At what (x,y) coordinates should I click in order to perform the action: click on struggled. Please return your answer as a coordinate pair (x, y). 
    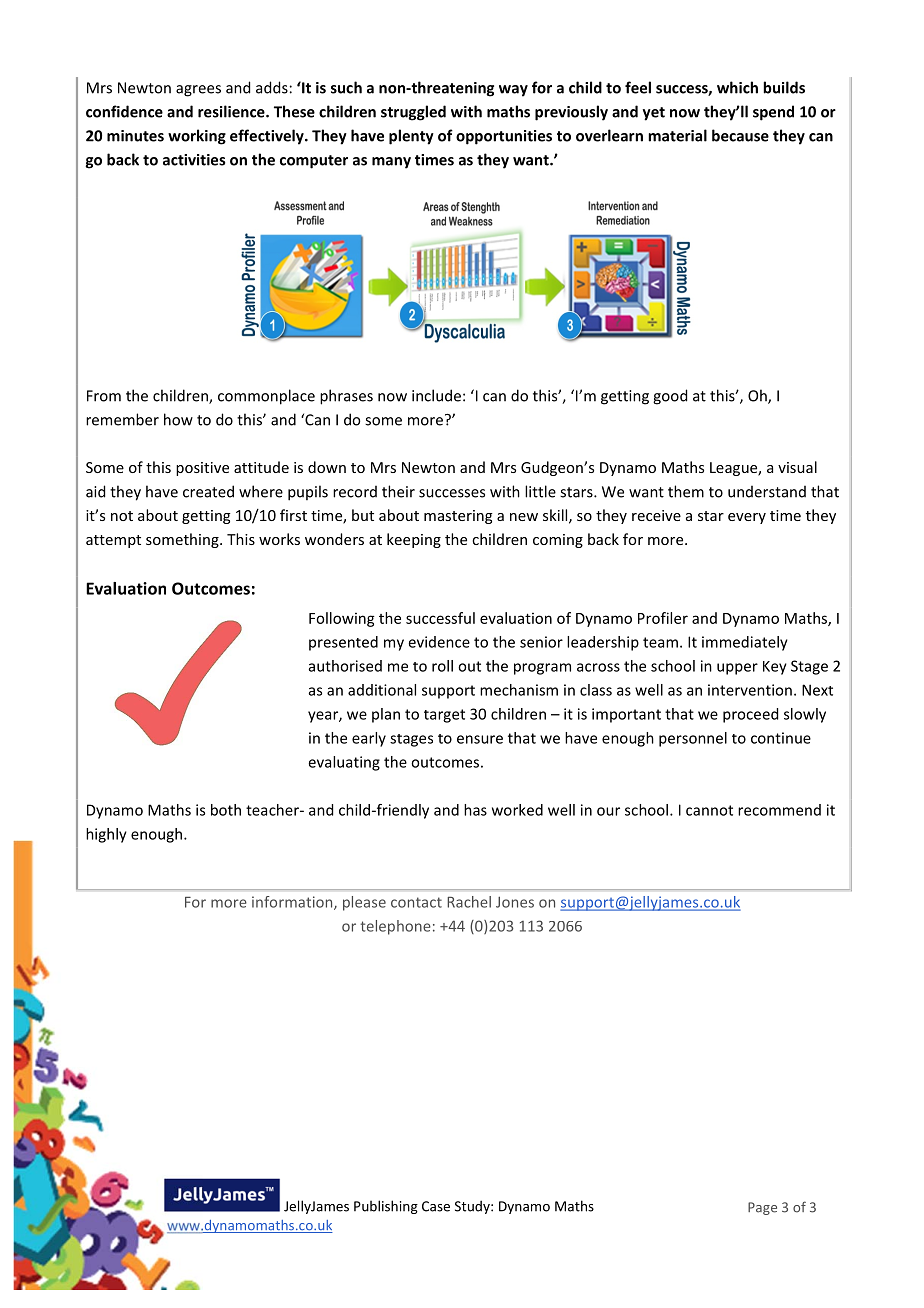
    Looking at the image, I should click on (413, 113).
